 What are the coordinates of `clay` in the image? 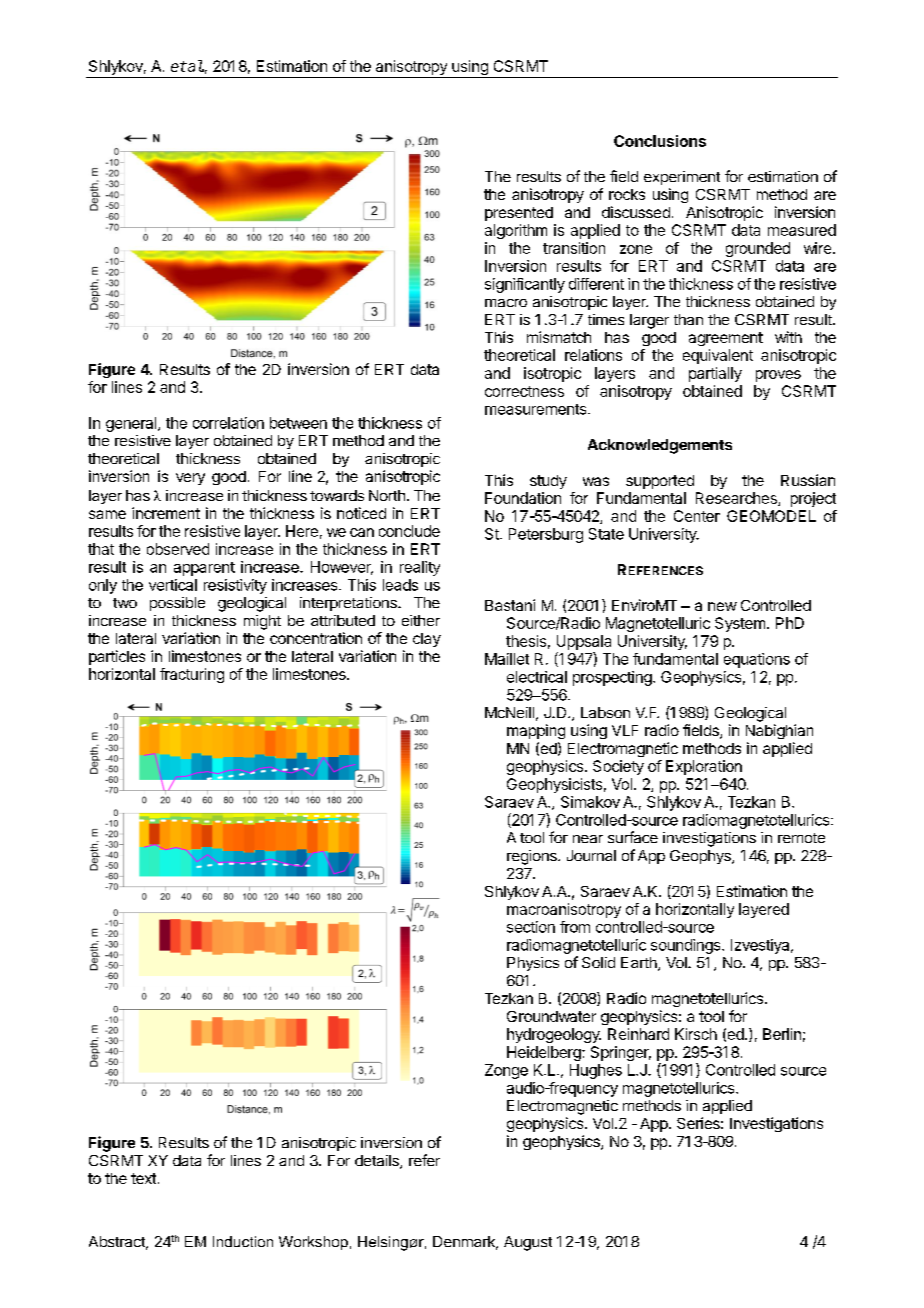 It's located at (427, 640).
